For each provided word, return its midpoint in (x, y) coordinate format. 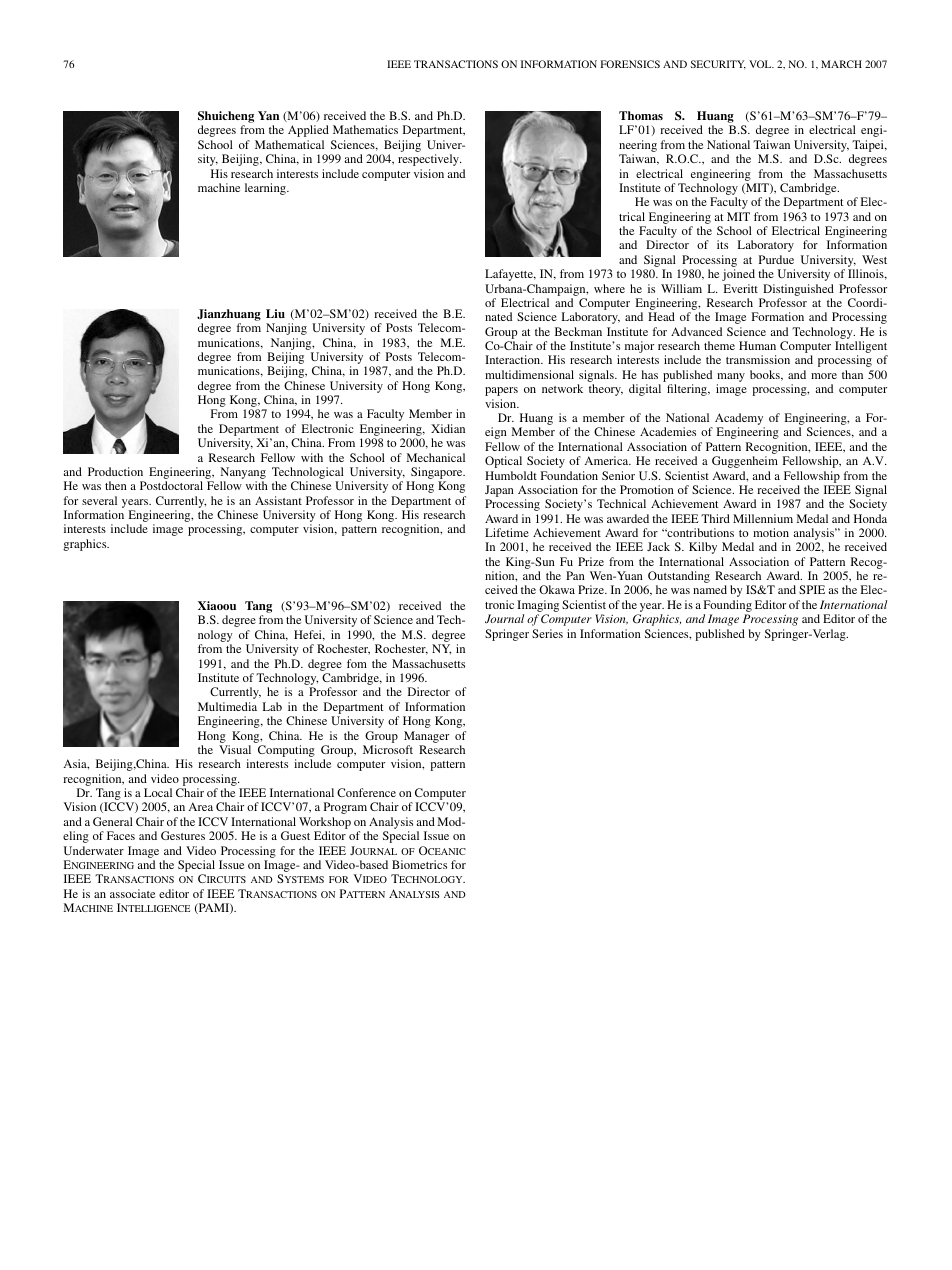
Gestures (183, 835)
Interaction (514, 359)
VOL (761, 64)
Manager (426, 737)
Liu (275, 313)
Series (547, 633)
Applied (308, 131)
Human (757, 345)
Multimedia (227, 706)
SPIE (812, 589)
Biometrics (419, 864)
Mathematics (365, 129)
